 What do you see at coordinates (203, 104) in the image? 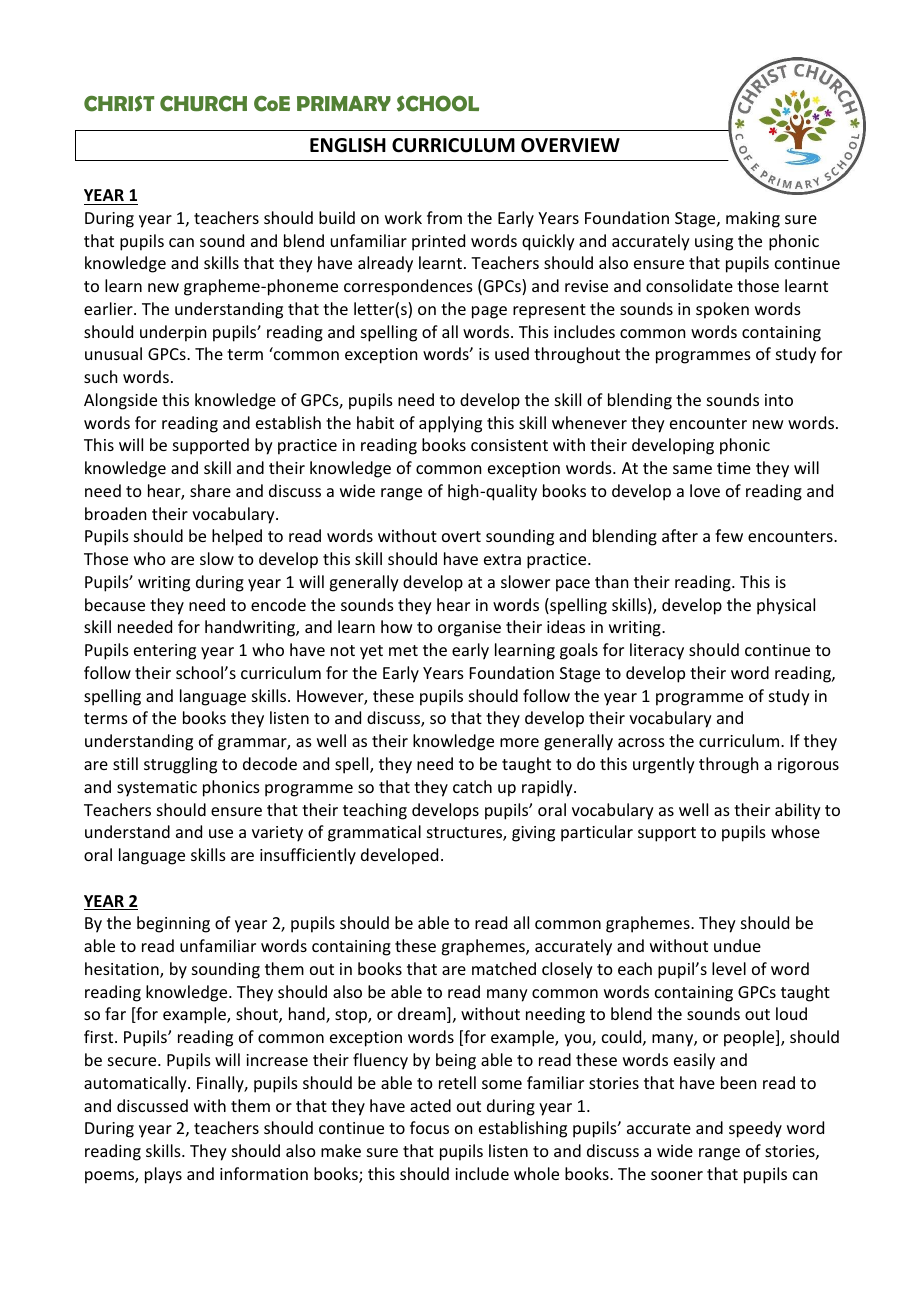
I see `CHURCH` at bounding box center [203, 104].
